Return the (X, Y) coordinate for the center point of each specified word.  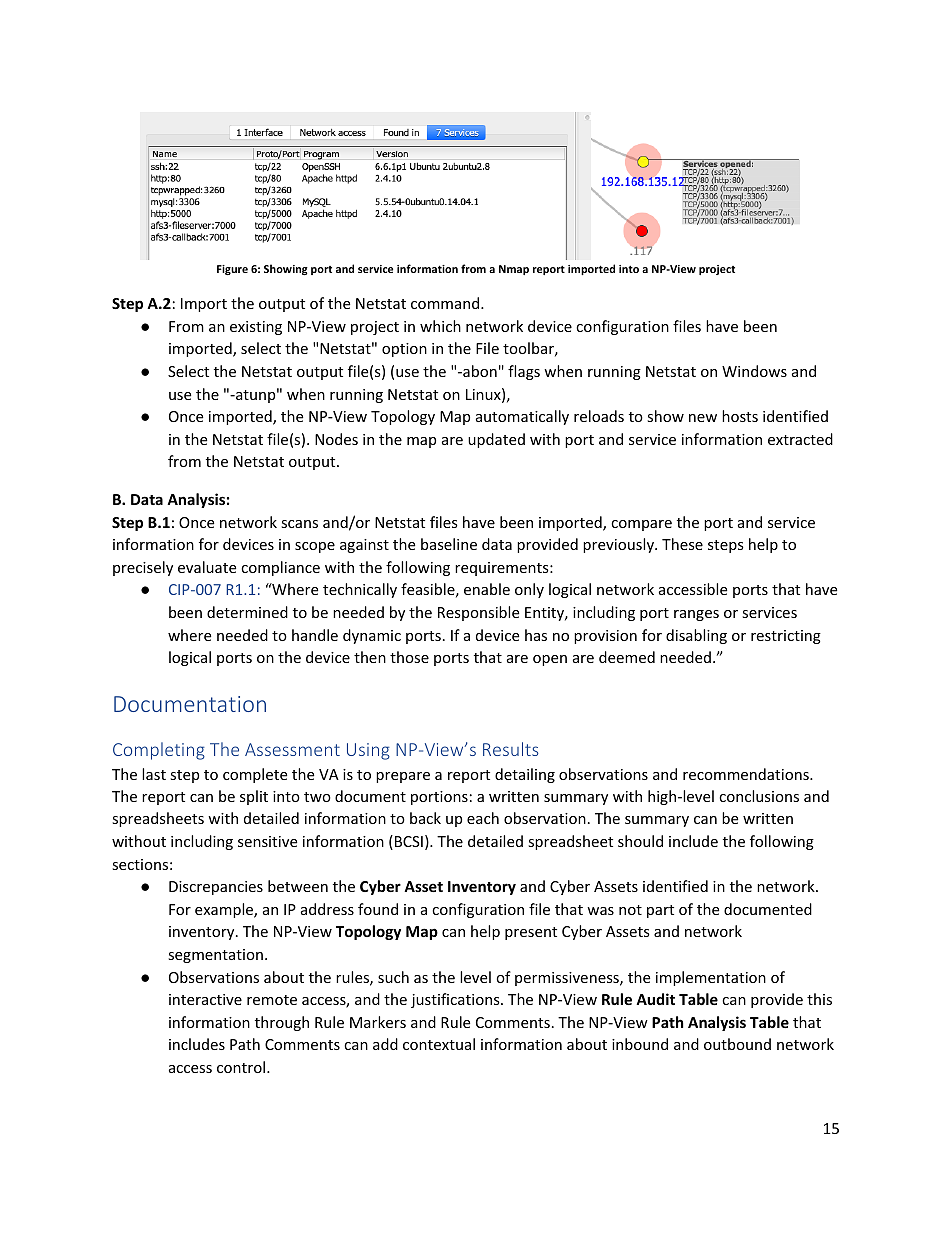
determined (247, 612)
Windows (754, 371)
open (550, 660)
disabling (696, 636)
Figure (232, 270)
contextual (439, 1044)
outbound (737, 1044)
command (445, 303)
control (241, 1067)
